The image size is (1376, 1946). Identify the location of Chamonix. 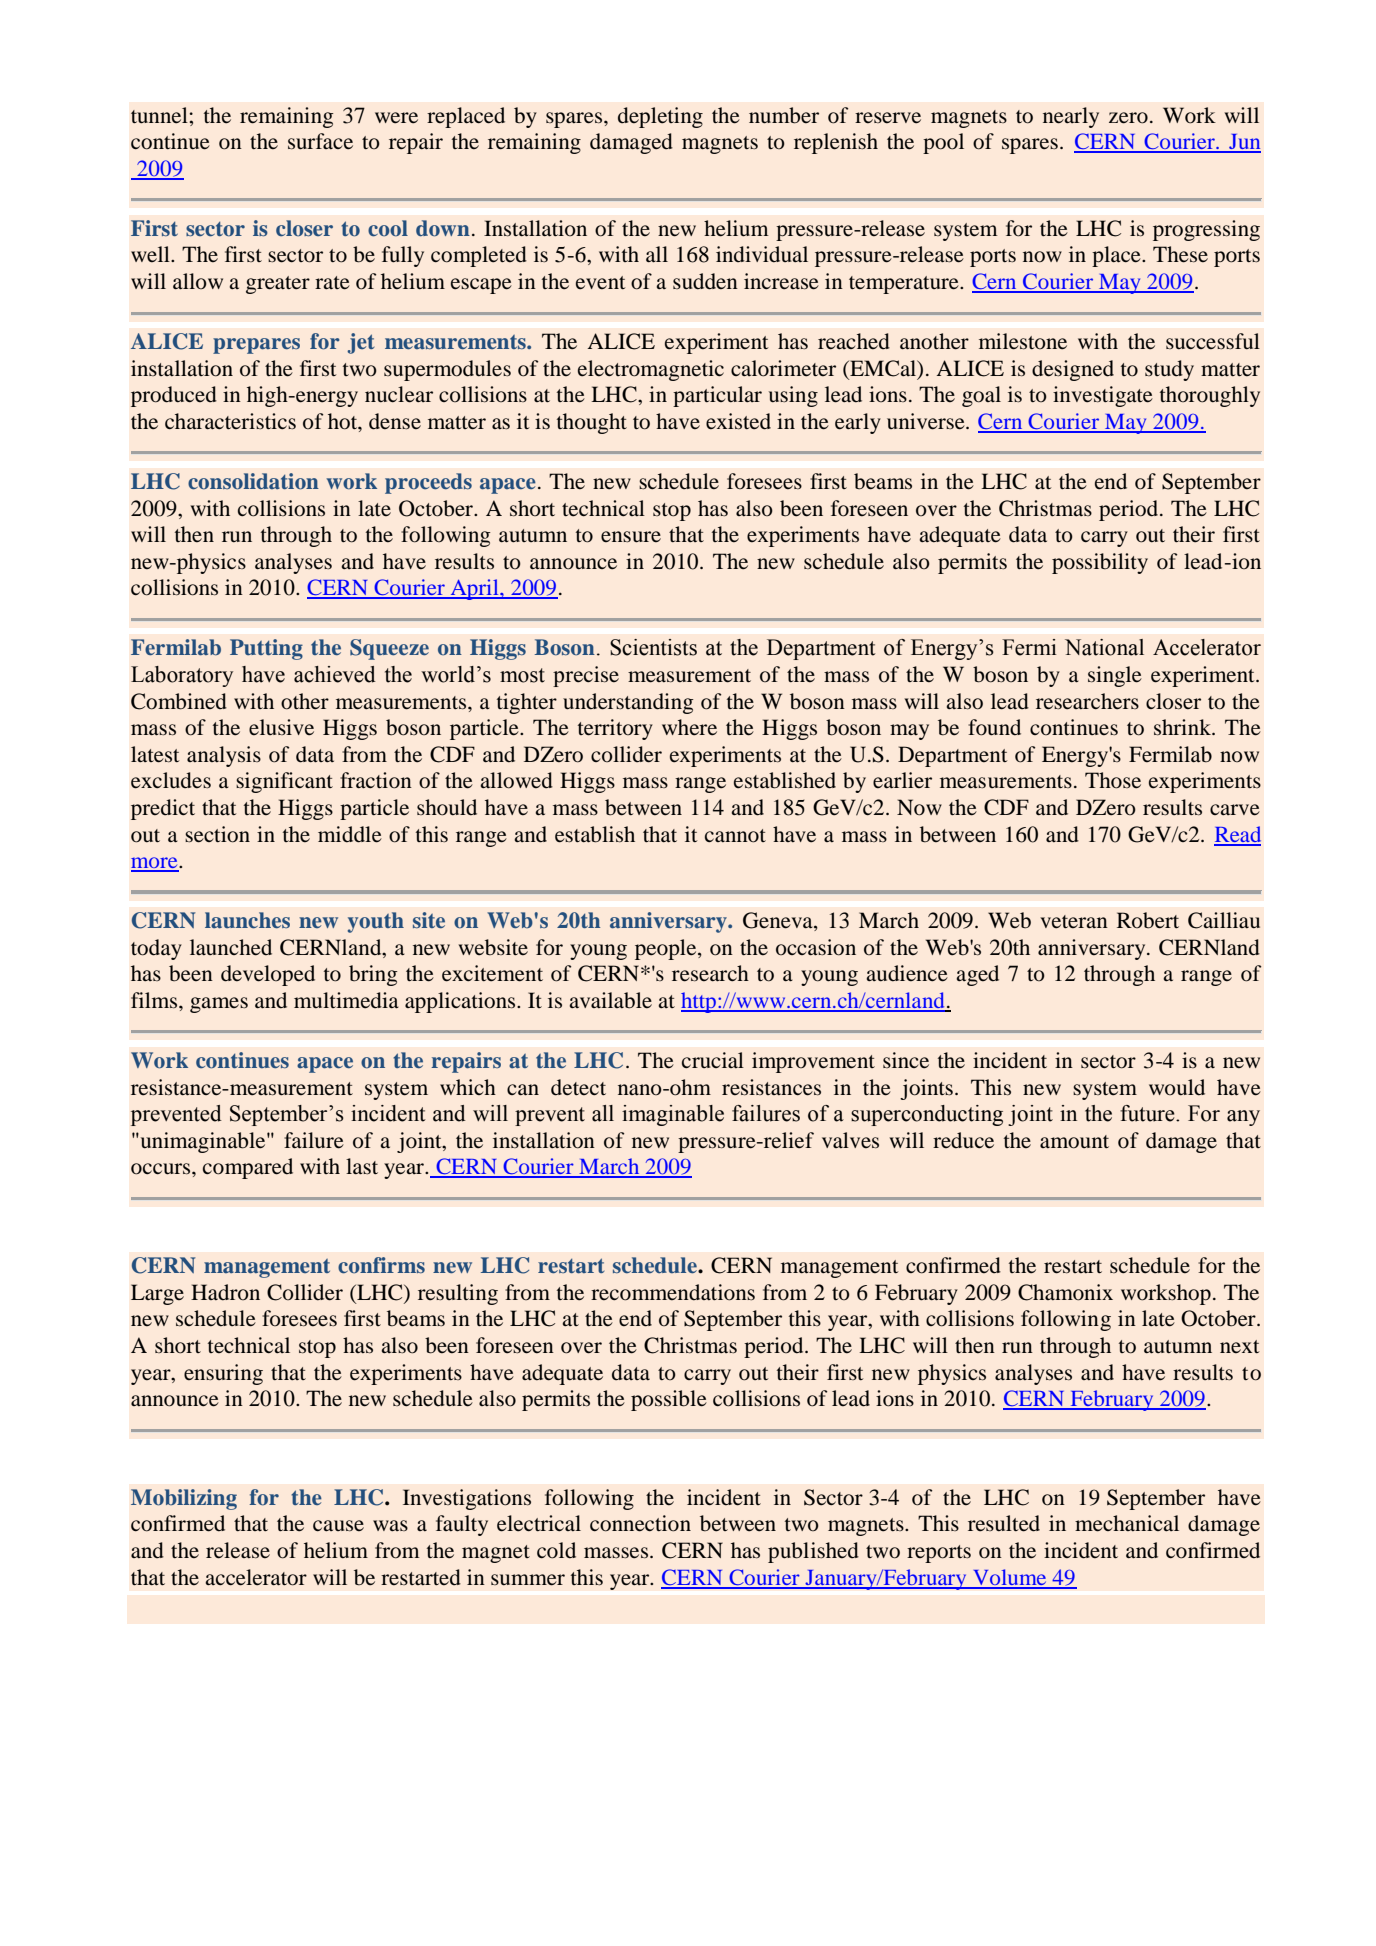
(1065, 1292).
